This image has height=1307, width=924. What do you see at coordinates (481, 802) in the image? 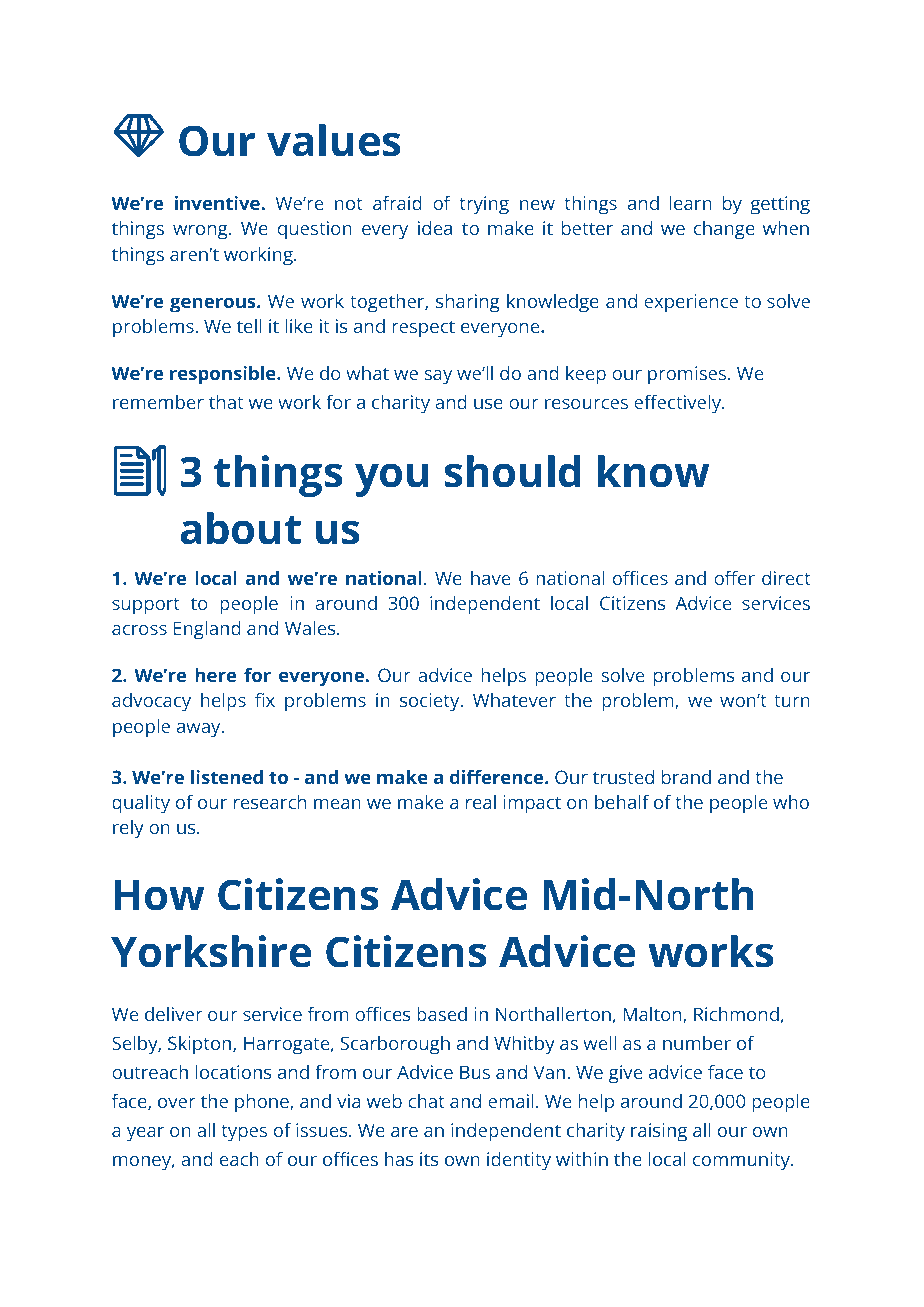
I see `real` at bounding box center [481, 802].
